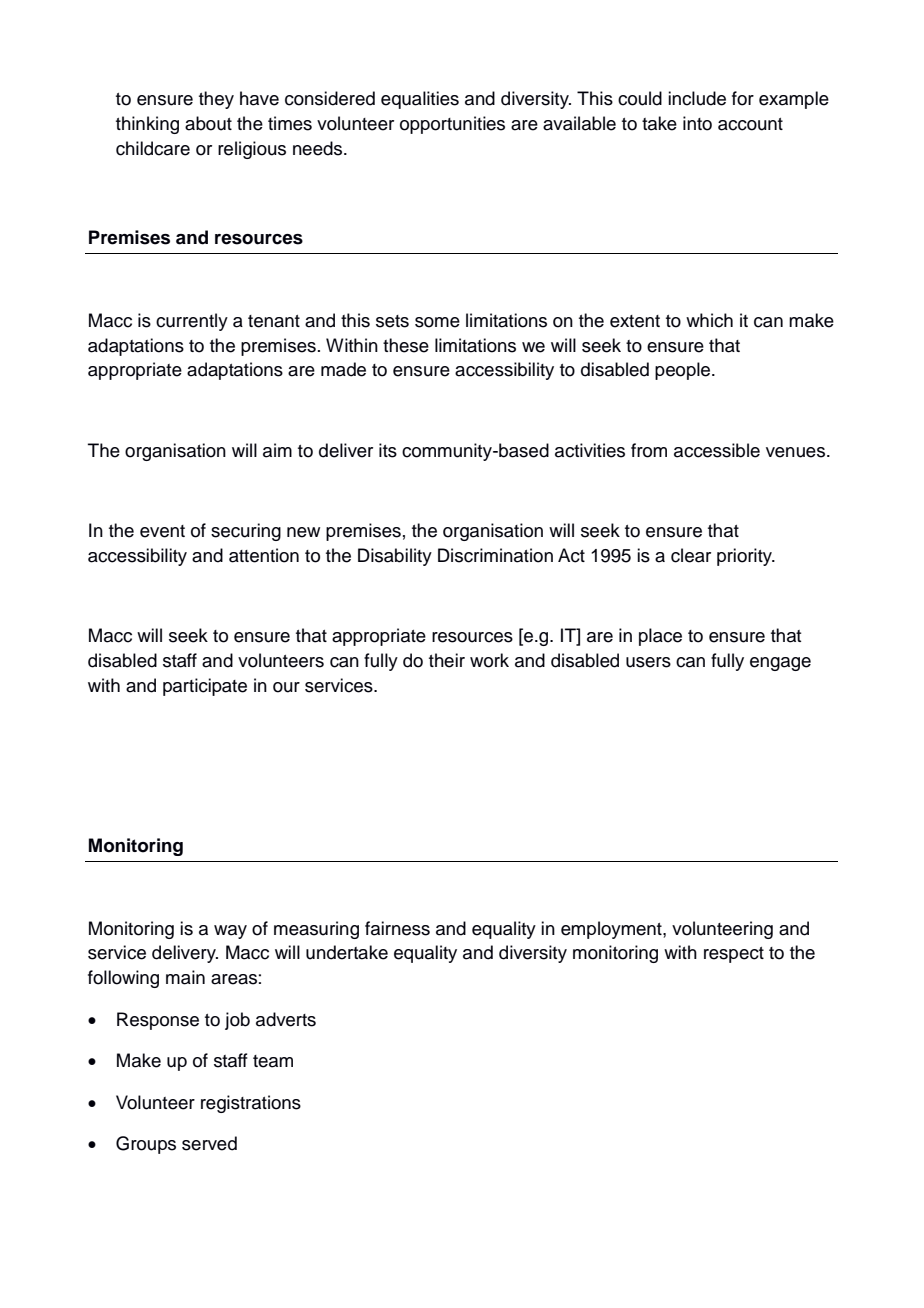 This image has height=1308, width=924. What do you see at coordinates (209, 1143) in the image?
I see `served` at bounding box center [209, 1143].
